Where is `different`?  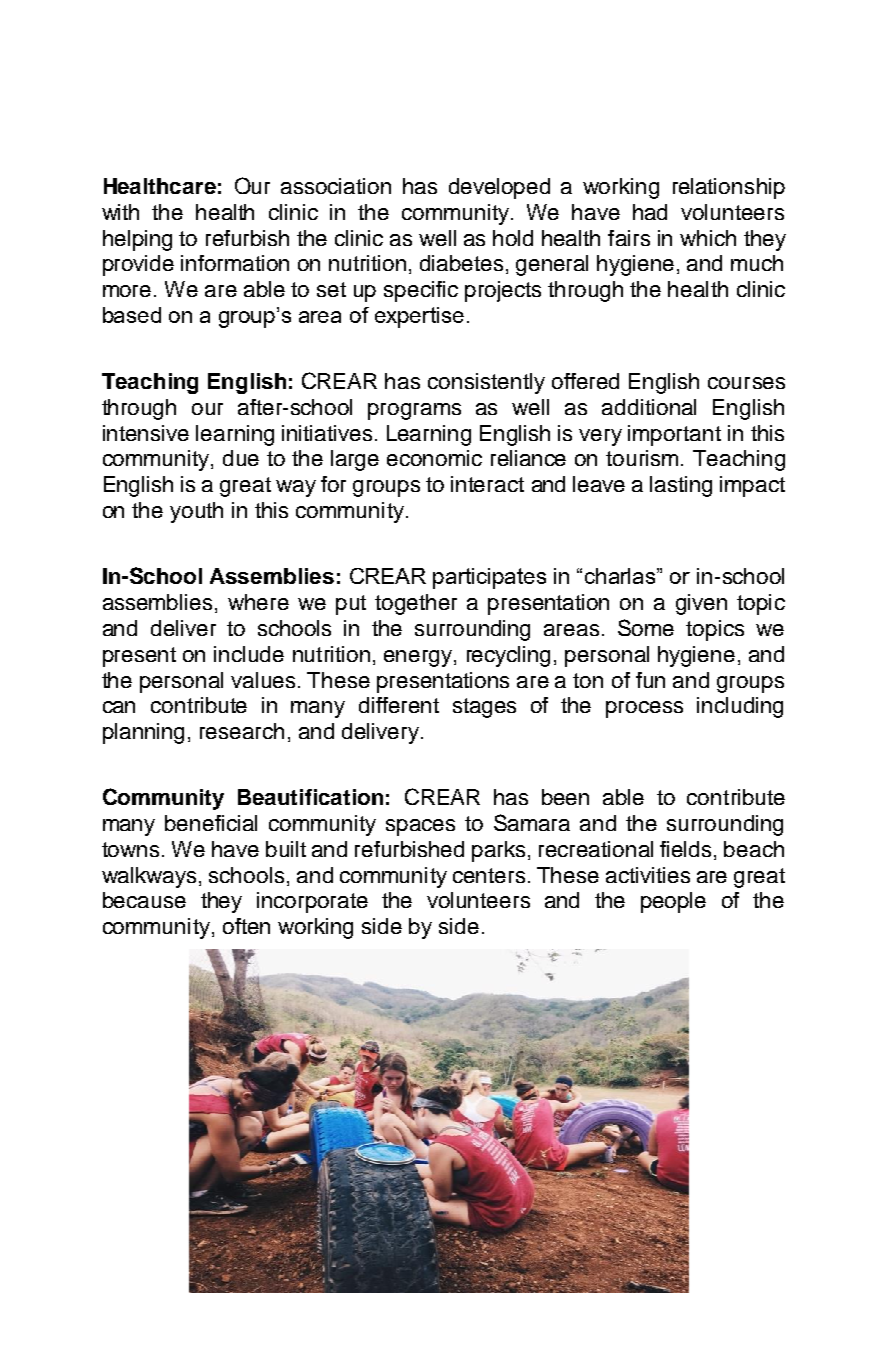
different is located at coordinates (399, 705).
